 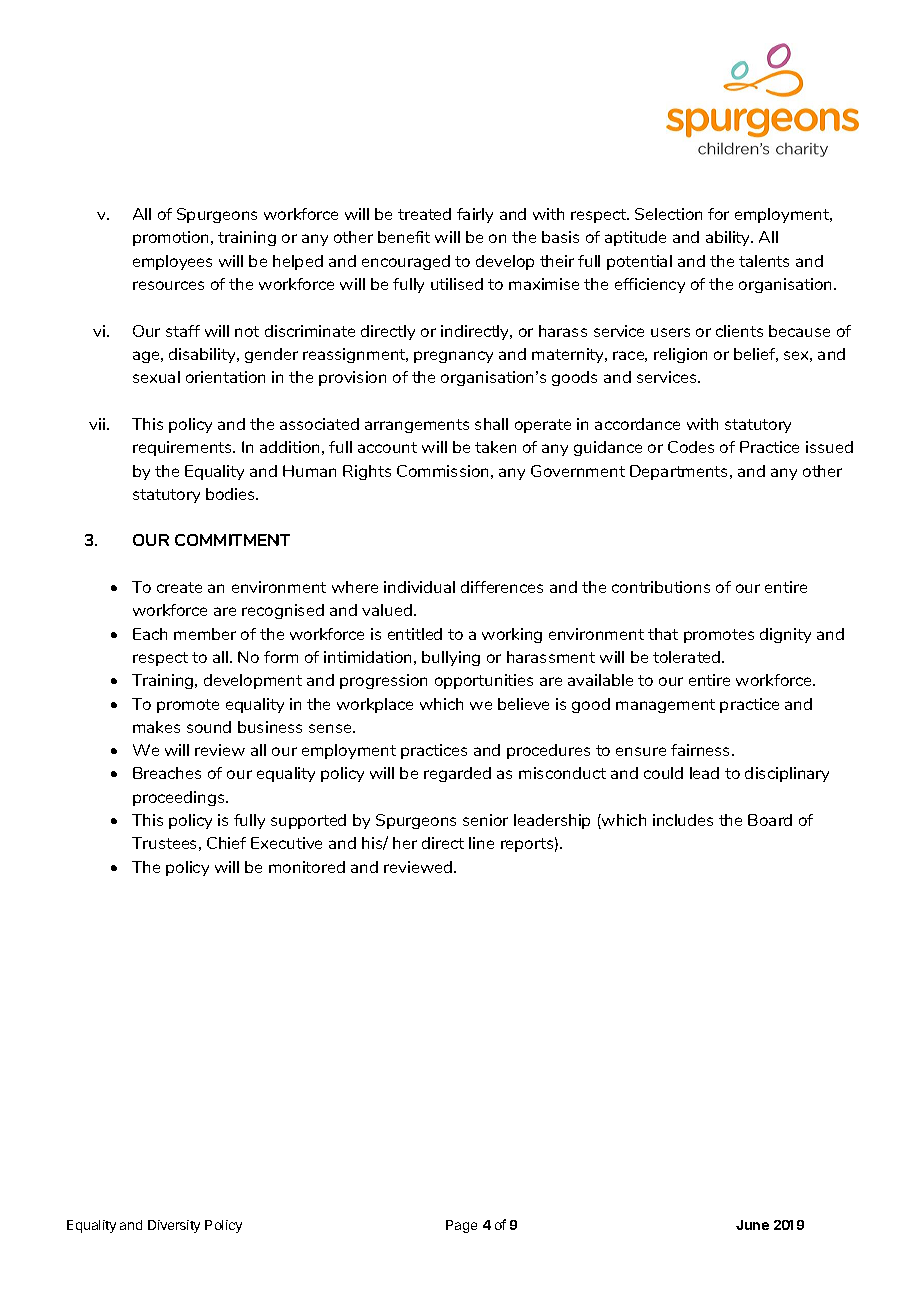 What do you see at coordinates (231, 494) in the screenshot?
I see `bodies` at bounding box center [231, 494].
